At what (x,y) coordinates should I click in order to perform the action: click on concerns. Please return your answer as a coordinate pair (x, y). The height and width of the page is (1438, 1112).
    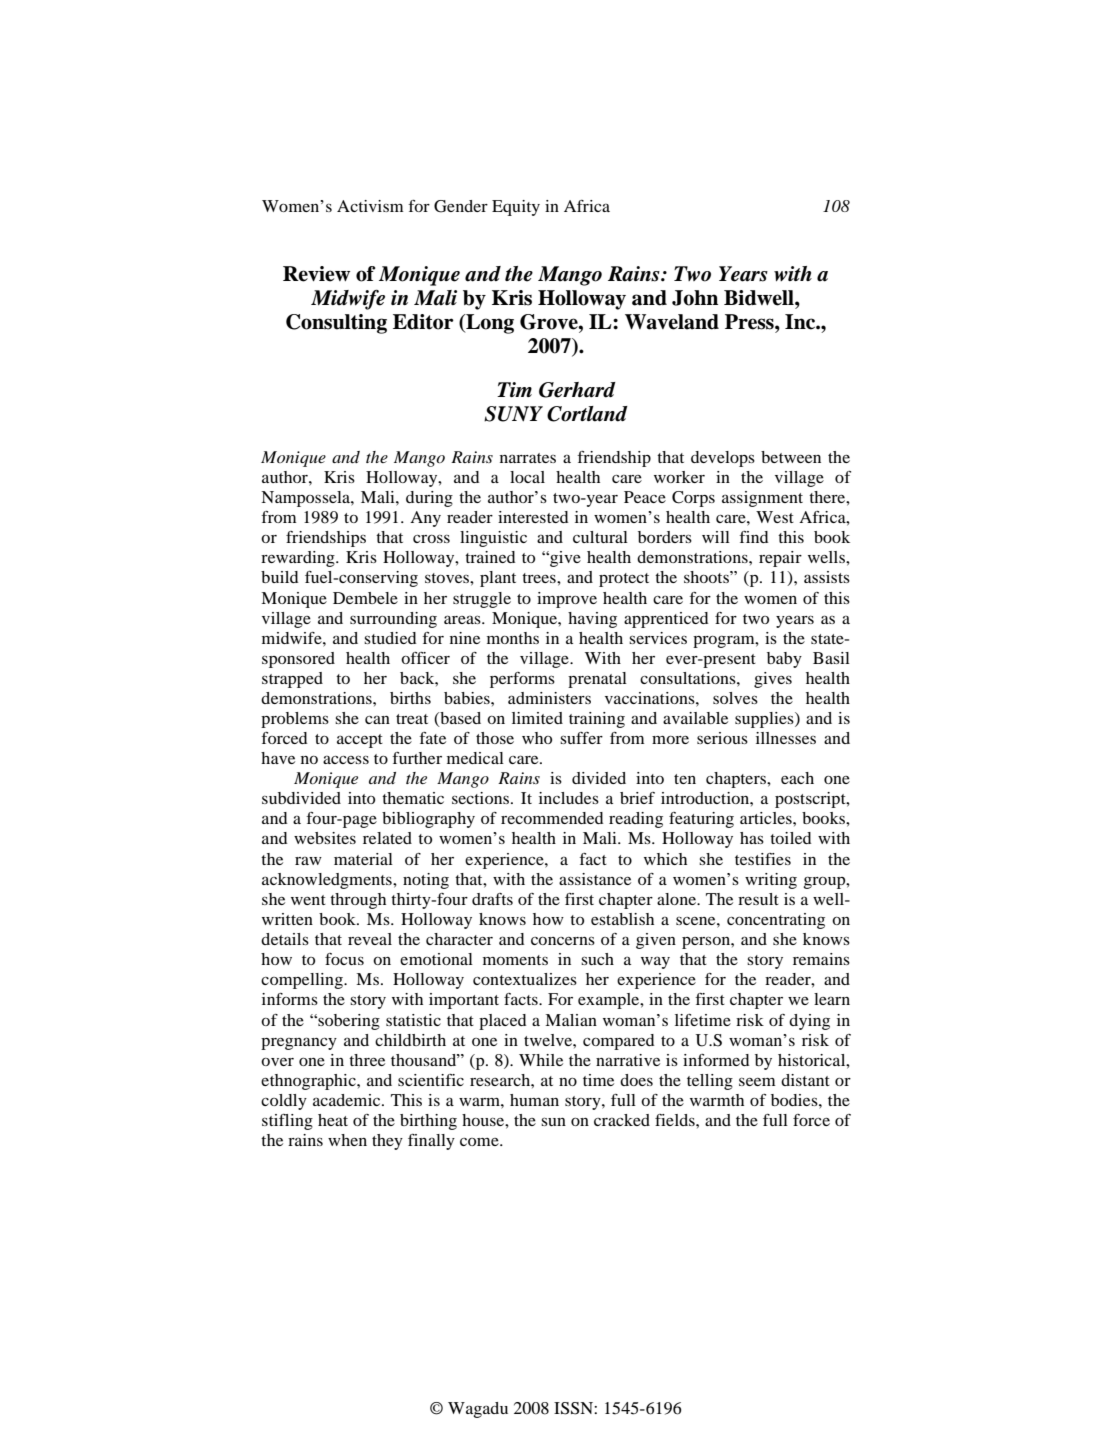
    Looking at the image, I should click on (563, 940).
